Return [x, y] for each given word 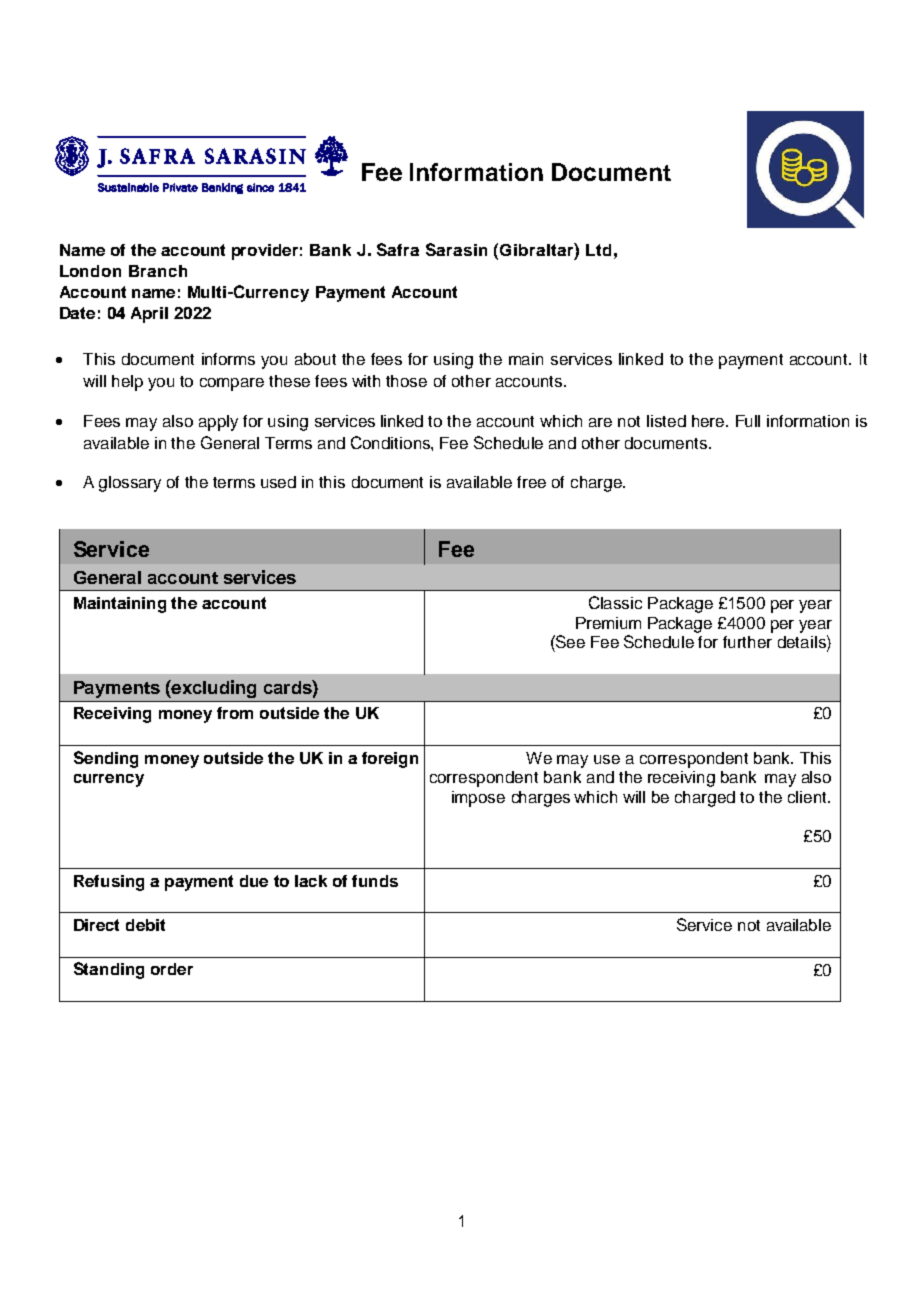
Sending [106, 759]
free [531, 482]
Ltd [598, 250]
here [709, 421]
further [747, 642]
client [808, 797]
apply [218, 423]
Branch [158, 271]
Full [748, 421]
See [569, 641]
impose [478, 799]
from [235, 713]
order [172, 969]
